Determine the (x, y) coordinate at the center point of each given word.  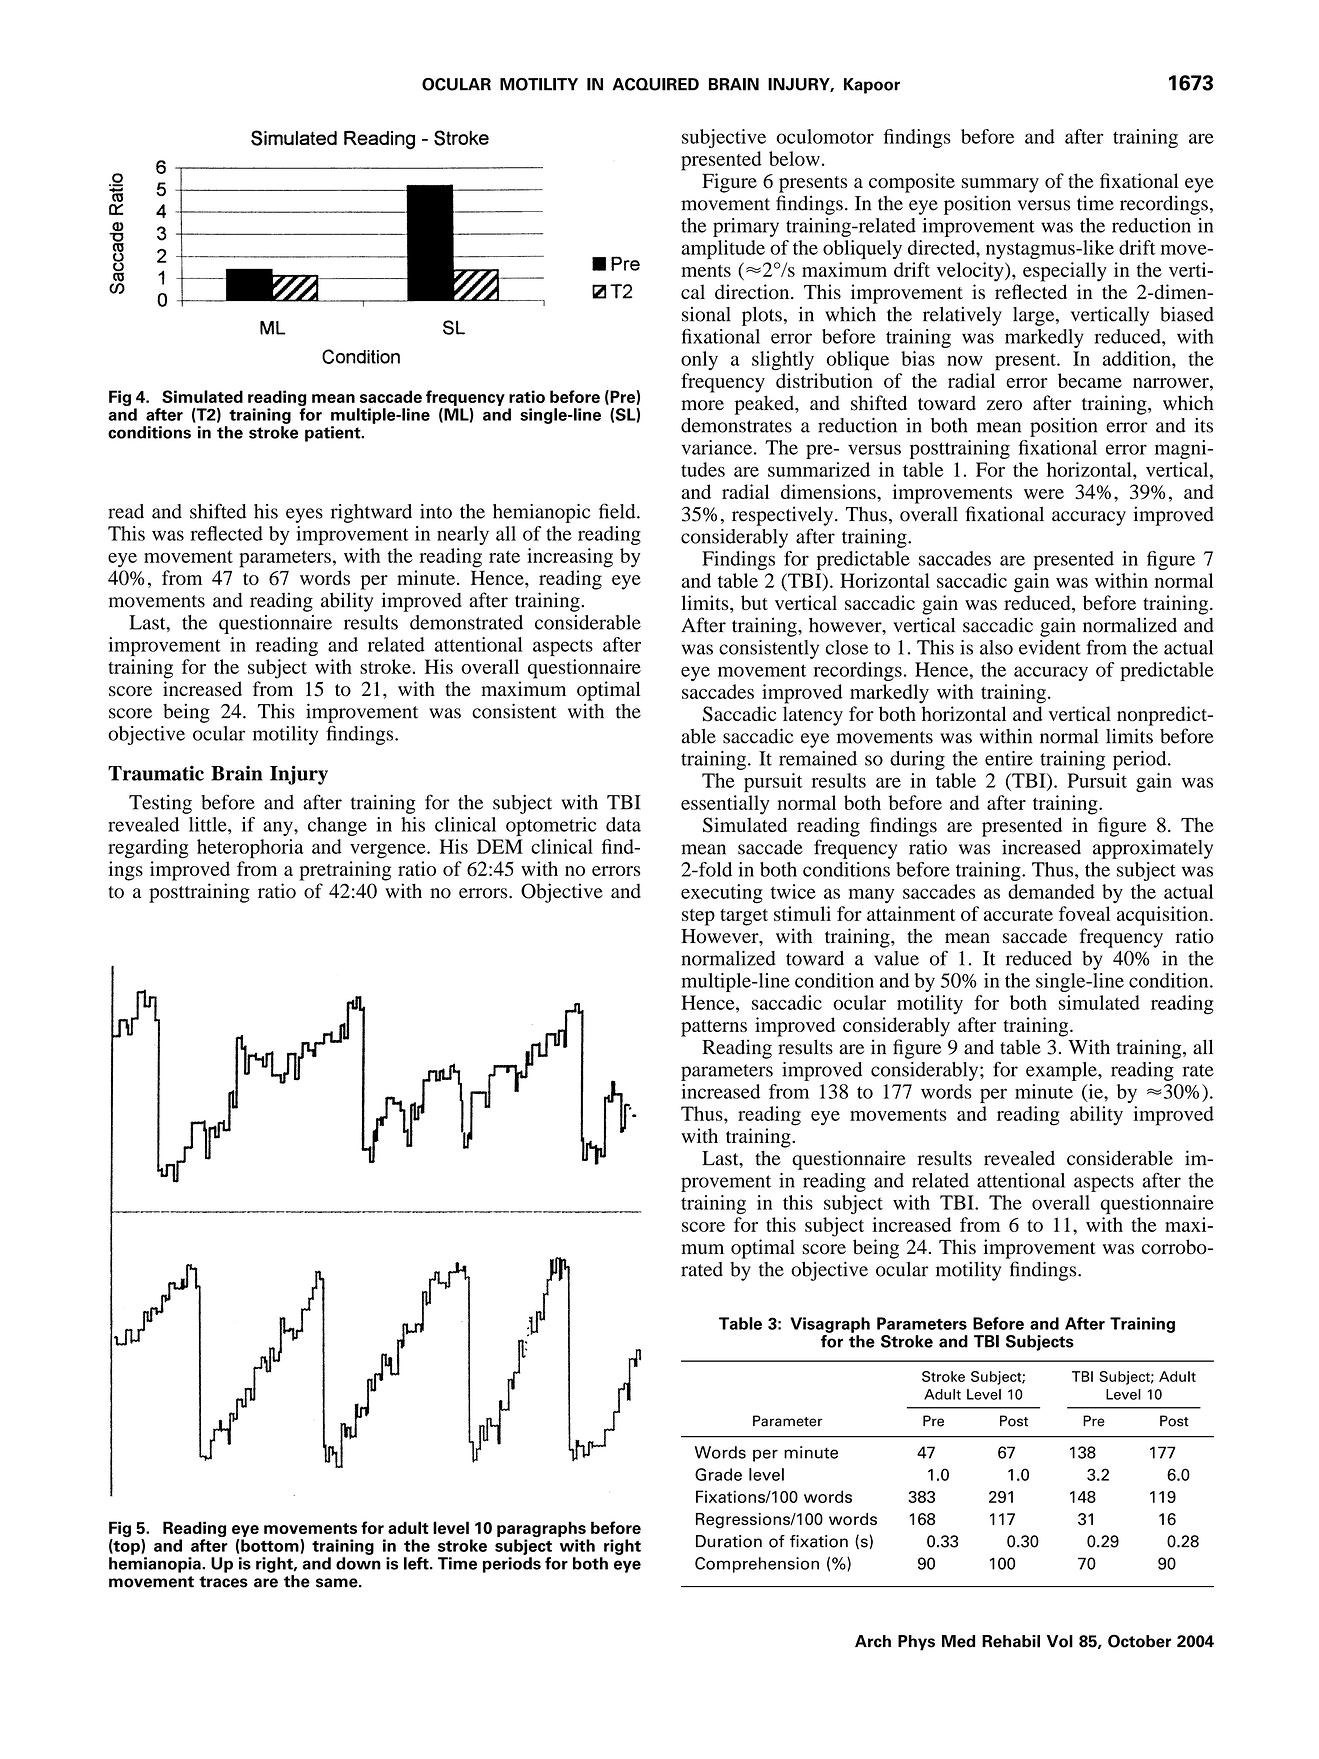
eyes (304, 515)
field (618, 511)
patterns (714, 1028)
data (623, 824)
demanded (1051, 891)
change (337, 826)
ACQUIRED (655, 84)
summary (1000, 185)
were (1044, 494)
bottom (270, 1545)
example (1062, 1071)
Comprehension (757, 1565)
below (794, 158)
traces (223, 1582)
